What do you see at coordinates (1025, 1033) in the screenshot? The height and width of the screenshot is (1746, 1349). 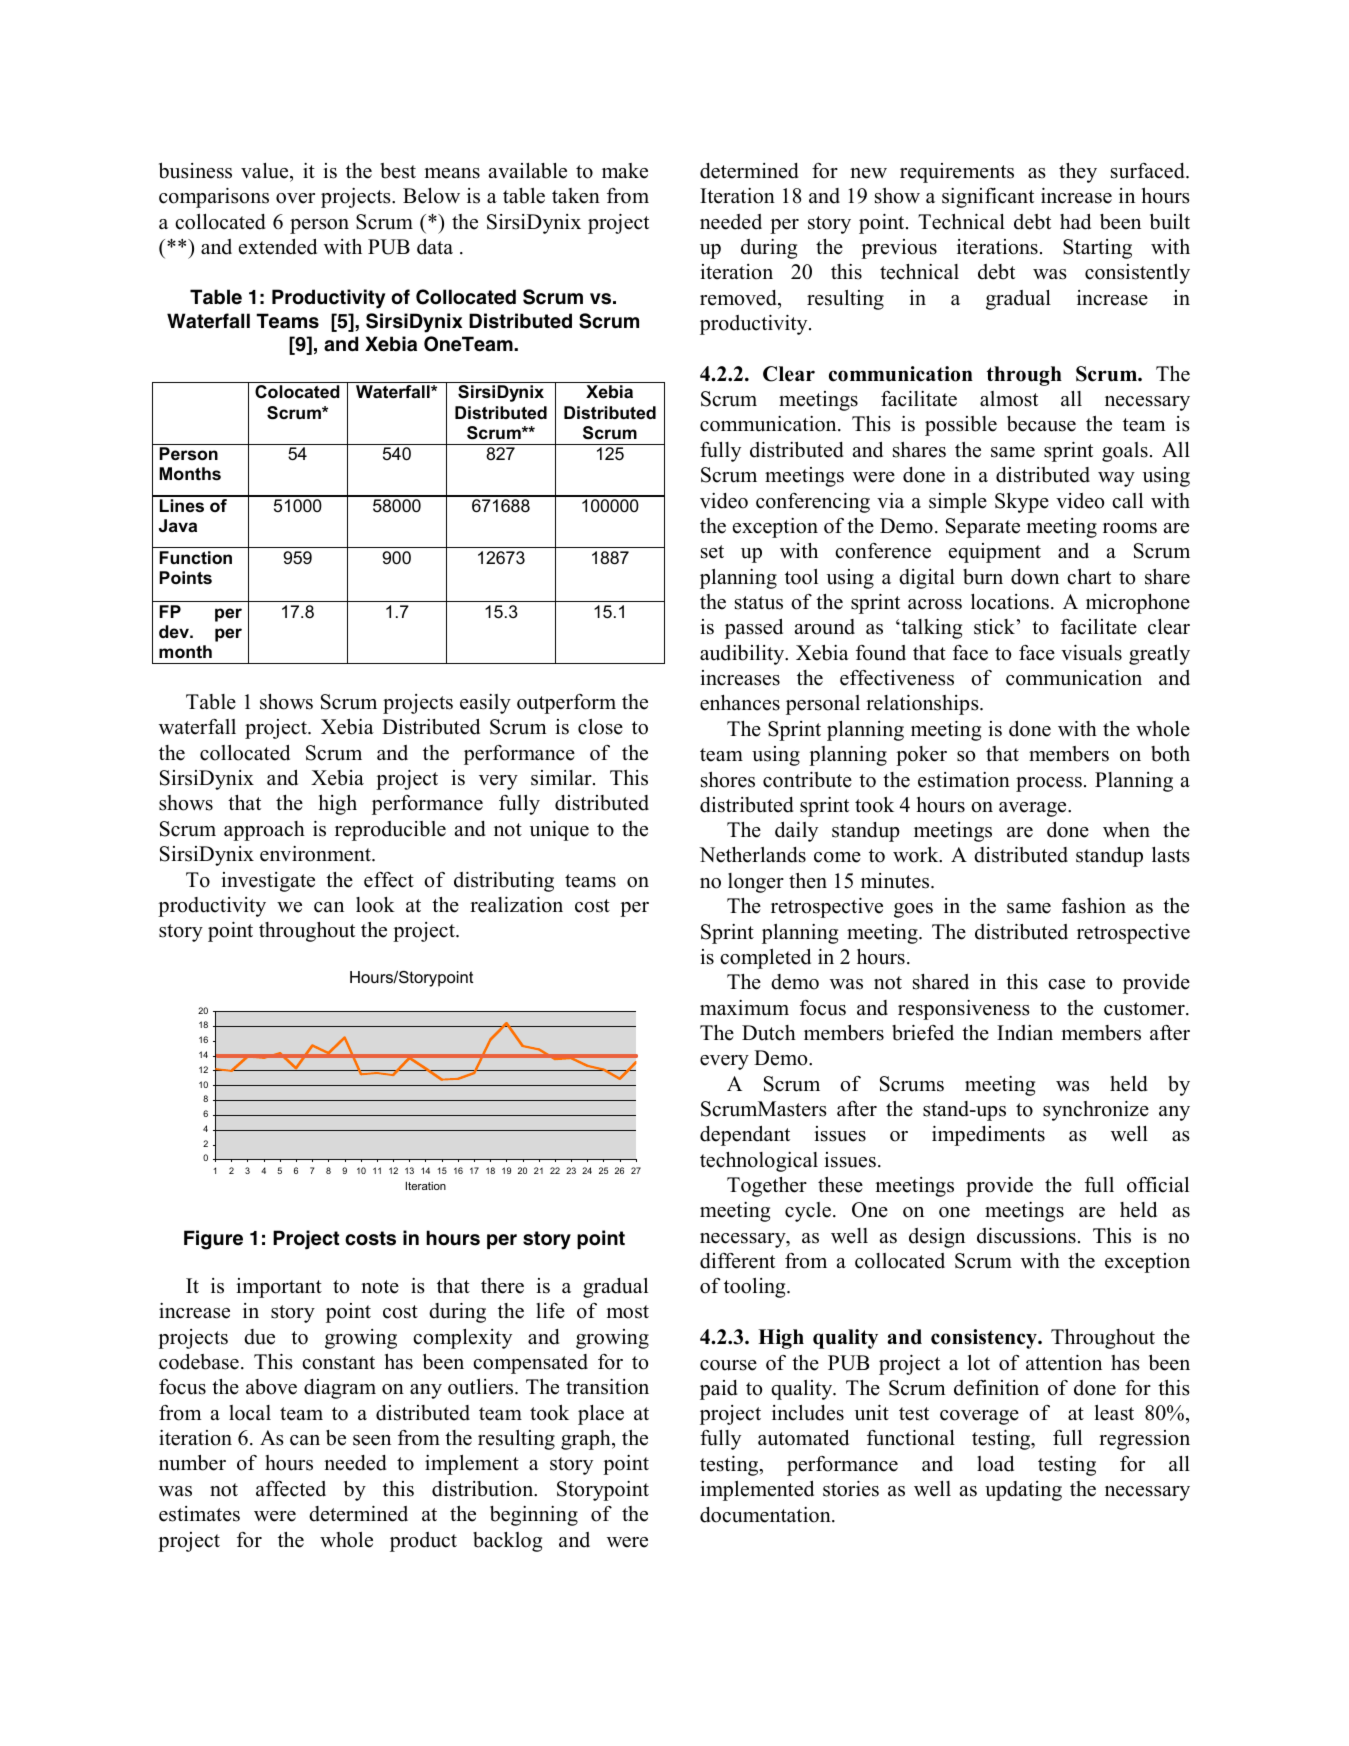 I see `Indian` at bounding box center [1025, 1033].
